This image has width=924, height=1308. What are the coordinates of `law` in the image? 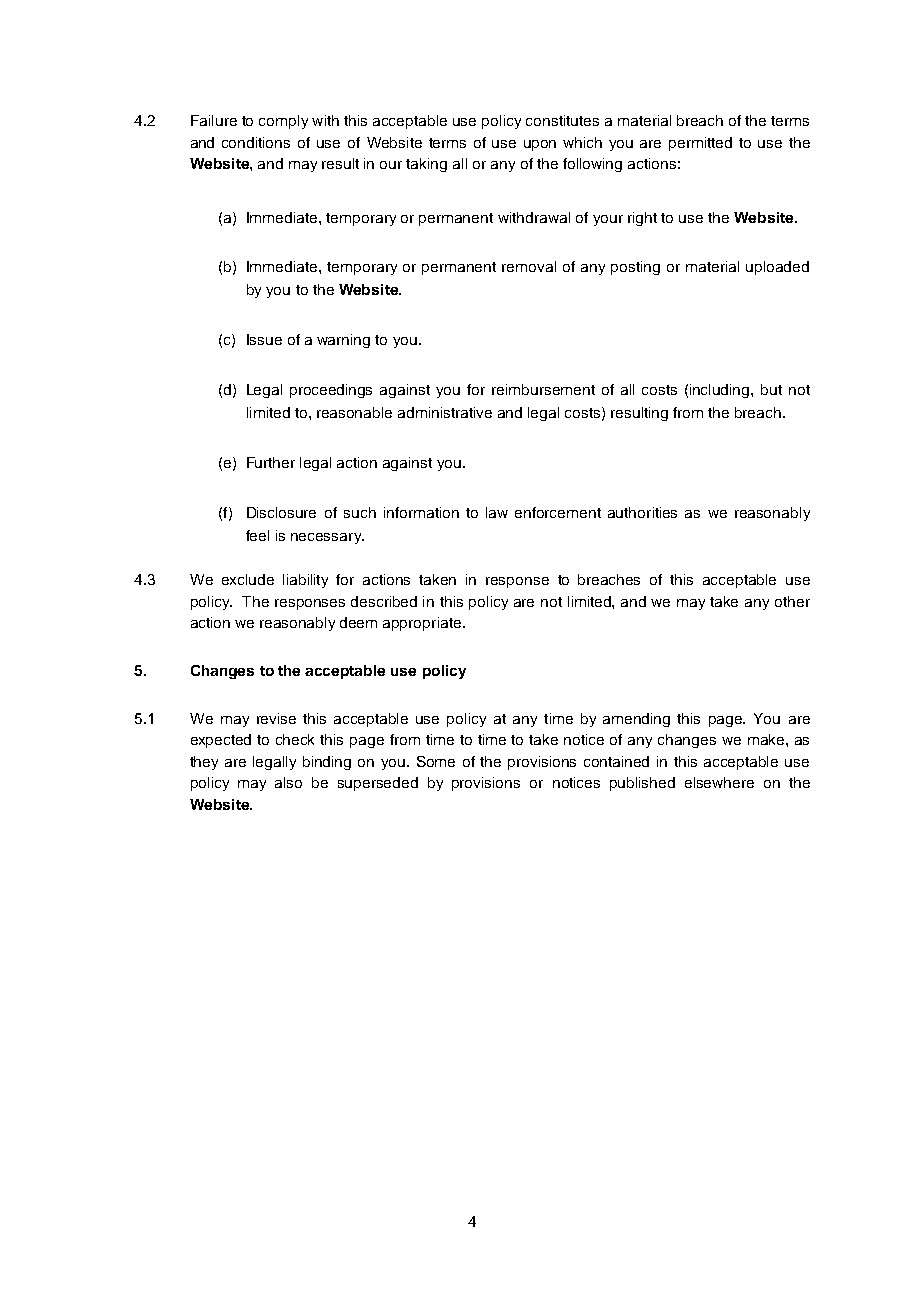 It's located at (497, 512).
